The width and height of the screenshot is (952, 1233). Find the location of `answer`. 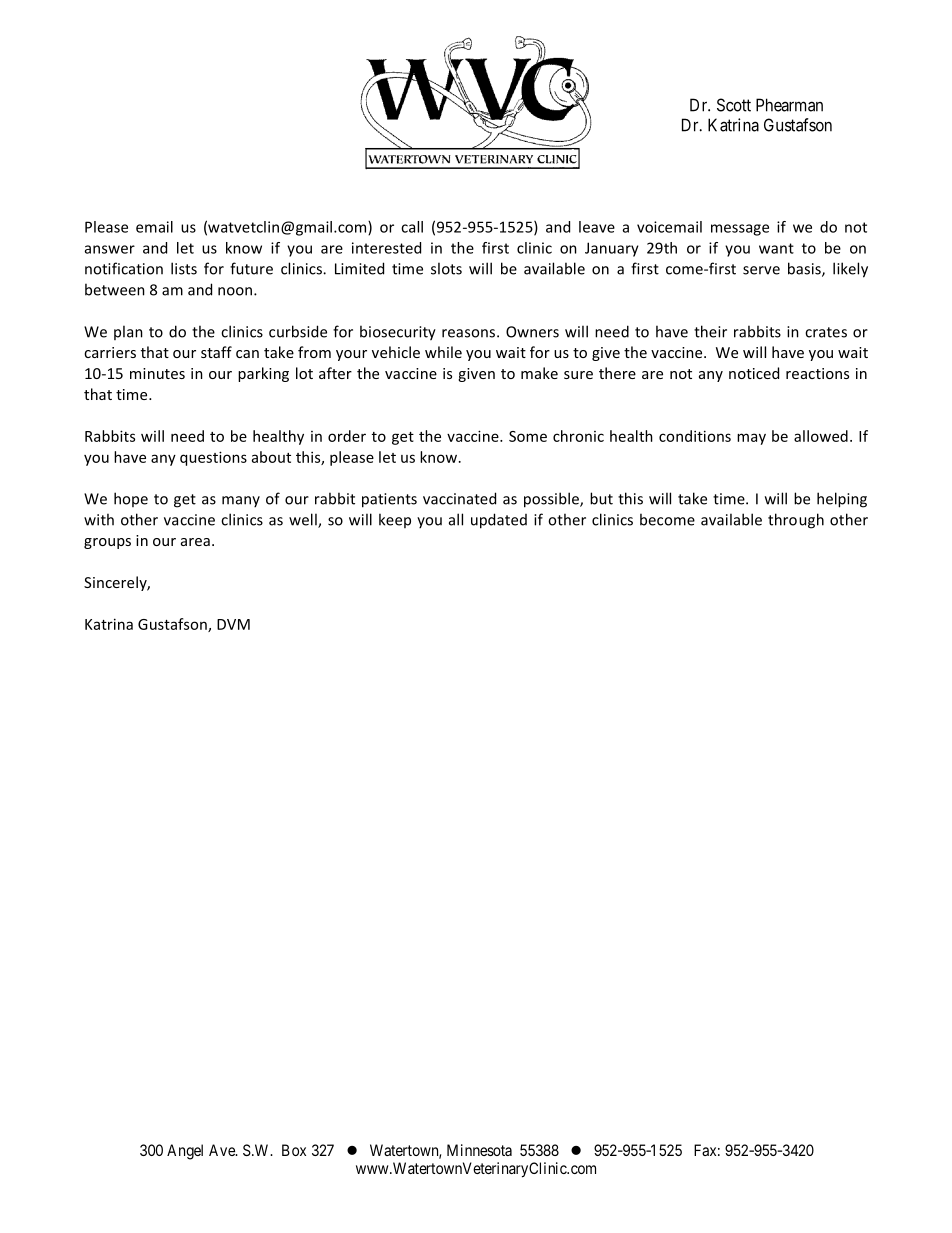

answer is located at coordinates (110, 249).
